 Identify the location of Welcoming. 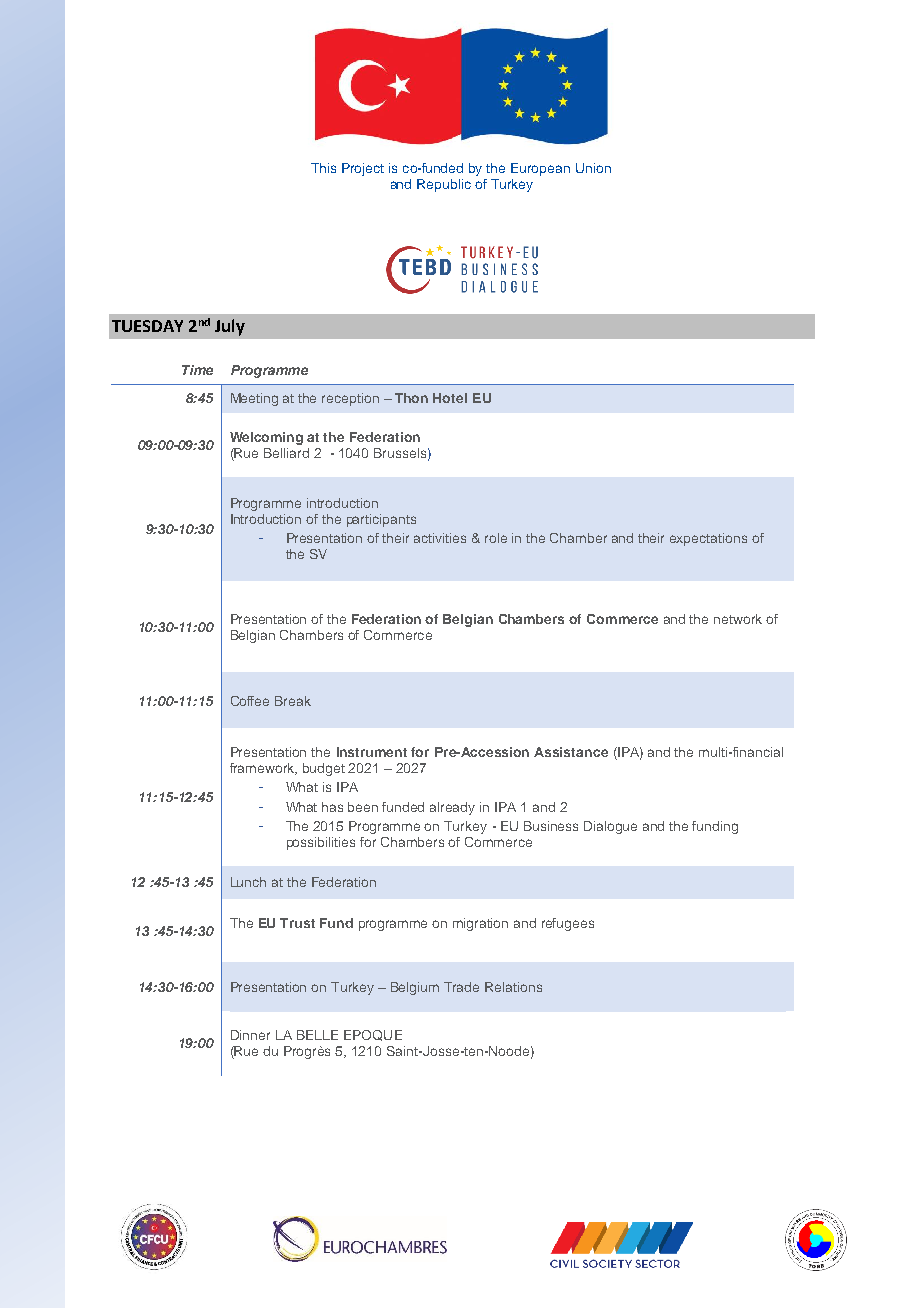
(266, 438).
